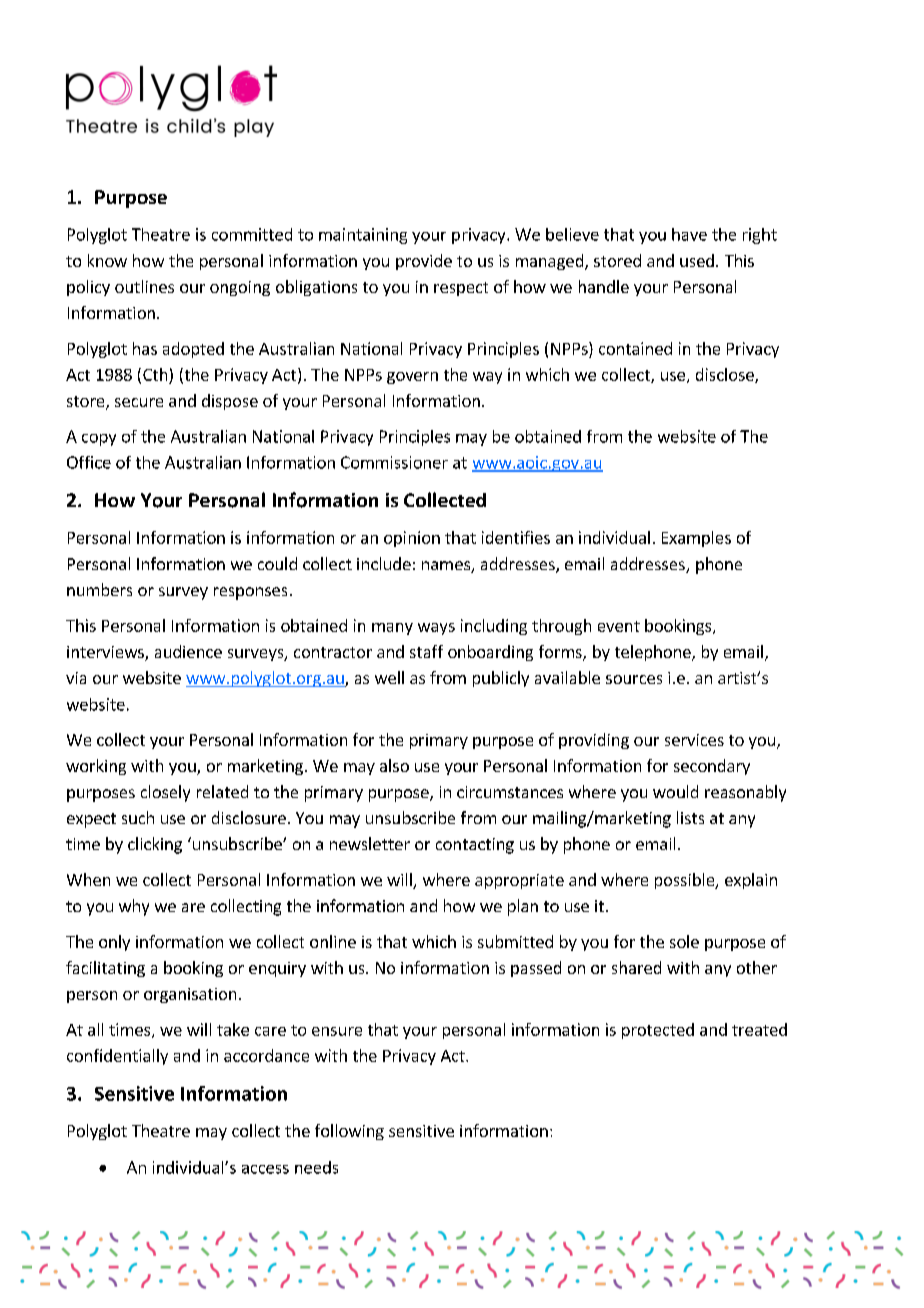 This page has width=924, height=1308. Describe the element at coordinates (165, 793) in the page. I see `closely` at that location.
